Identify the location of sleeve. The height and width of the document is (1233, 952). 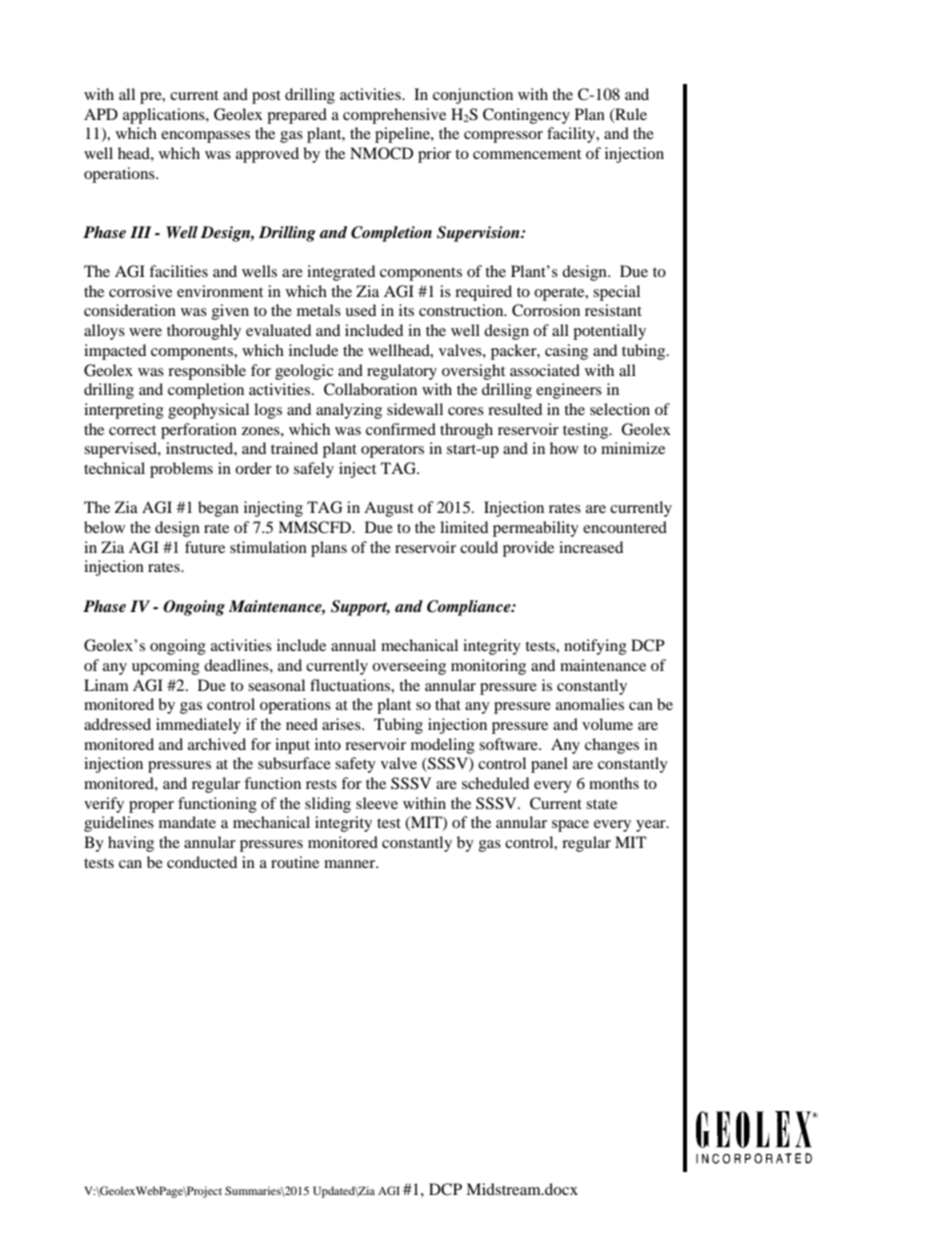
(377, 803).
